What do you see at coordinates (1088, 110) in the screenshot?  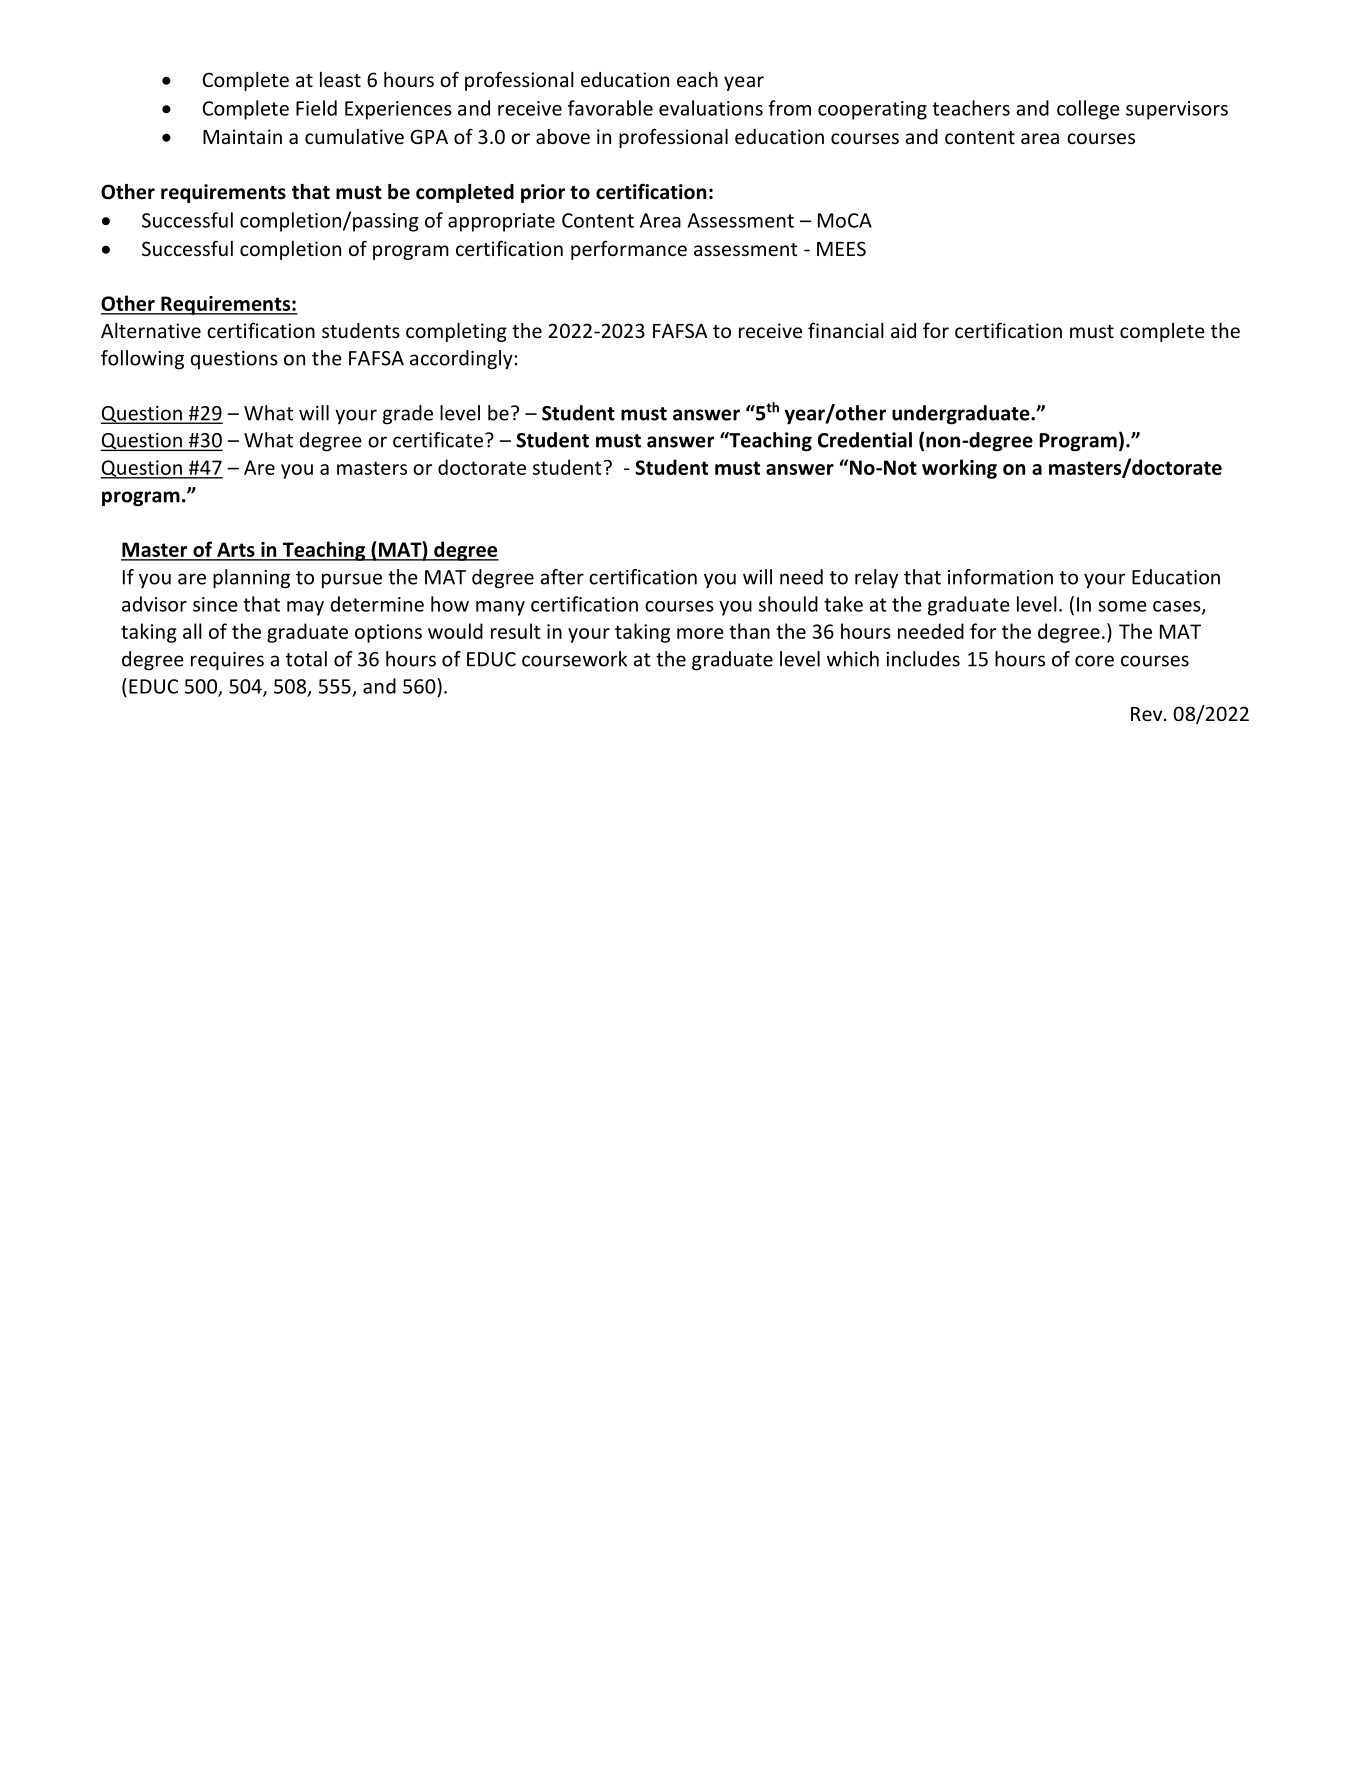 I see `college` at bounding box center [1088, 110].
